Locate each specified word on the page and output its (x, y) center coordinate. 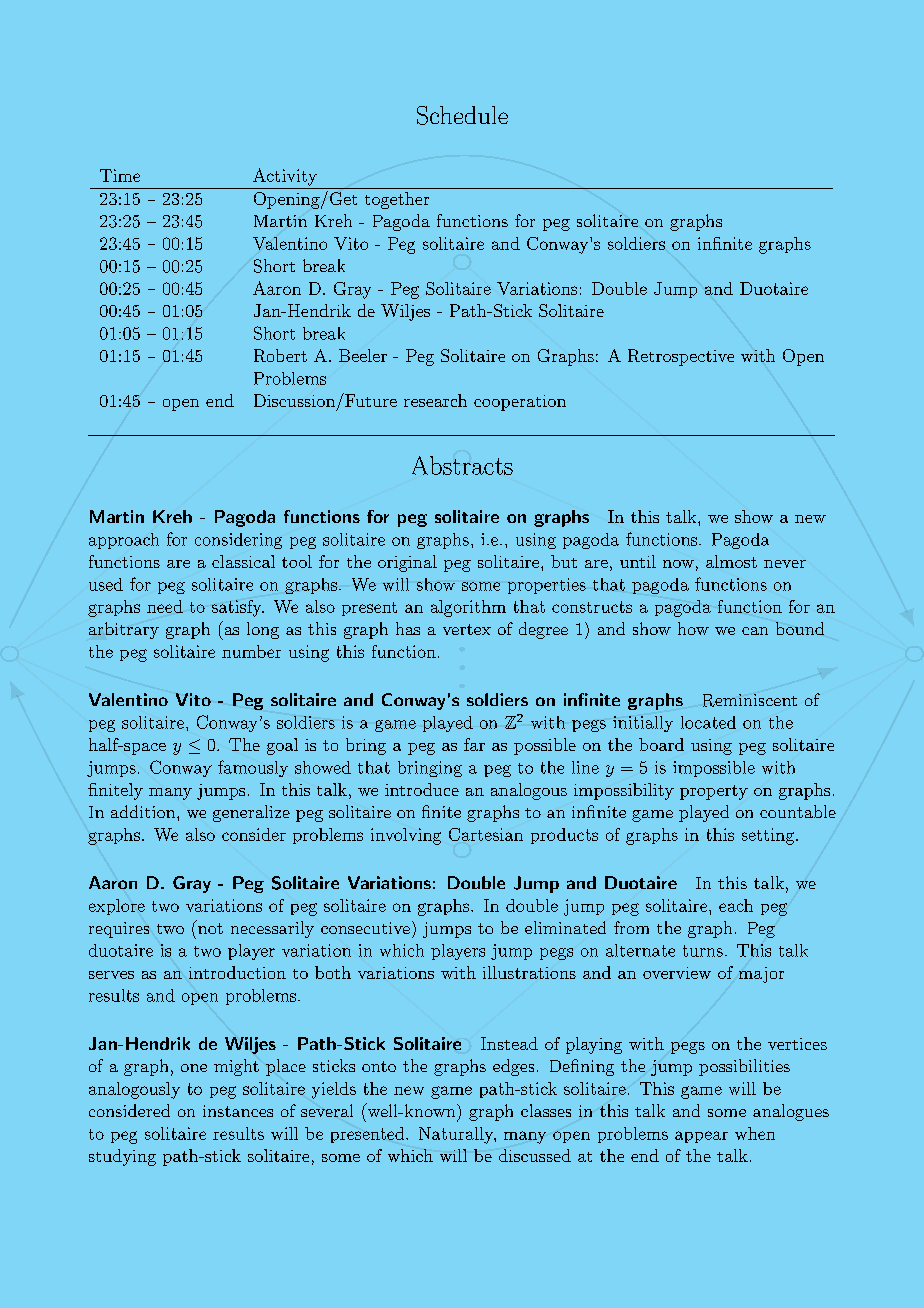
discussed (535, 1155)
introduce (422, 789)
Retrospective (681, 357)
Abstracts (462, 465)
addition (144, 811)
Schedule (462, 115)
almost (731, 561)
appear (701, 1137)
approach (124, 541)
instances (238, 1111)
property (714, 792)
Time (120, 175)
